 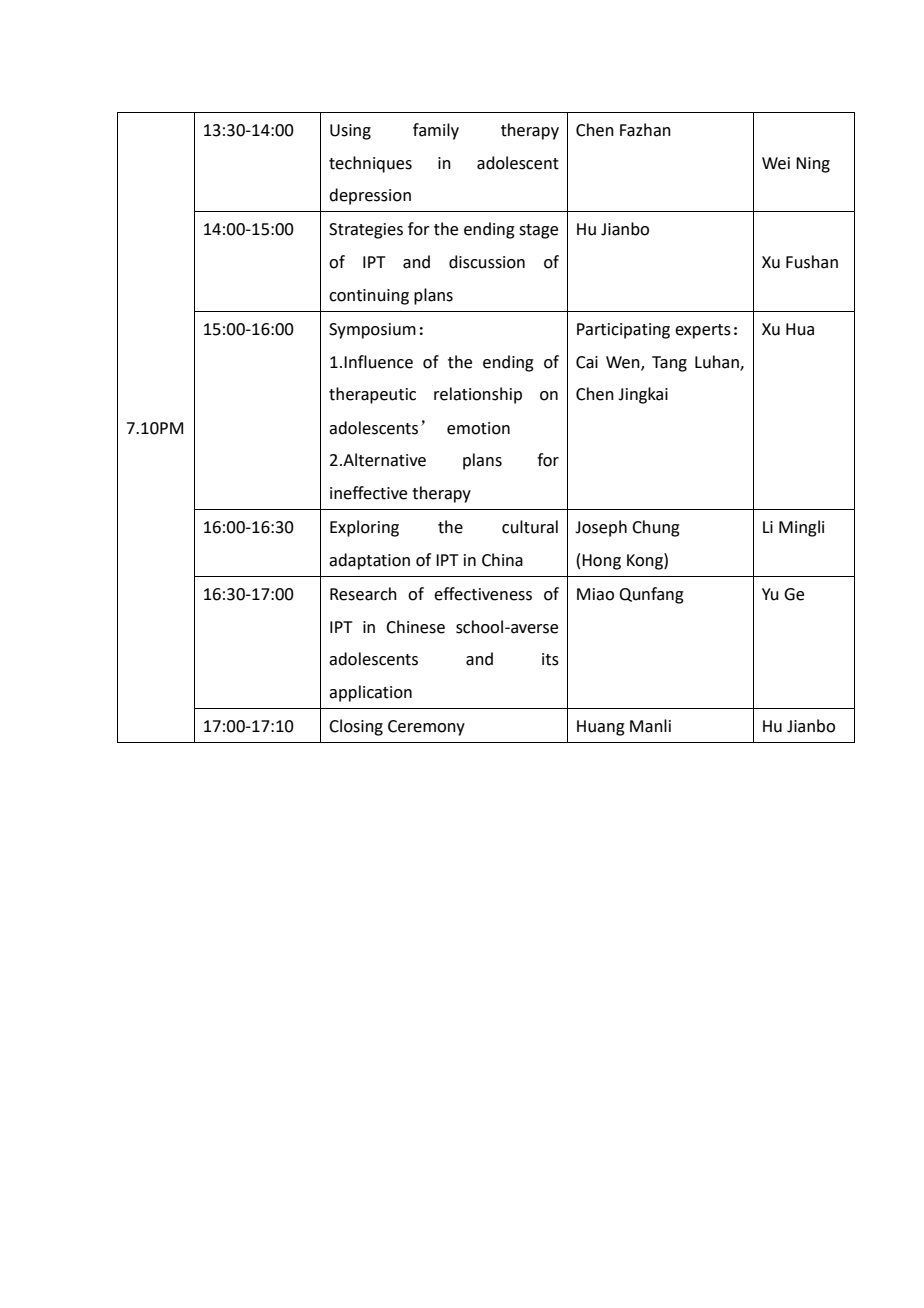 What do you see at coordinates (426, 728) in the screenshot?
I see `Ceremony` at bounding box center [426, 728].
